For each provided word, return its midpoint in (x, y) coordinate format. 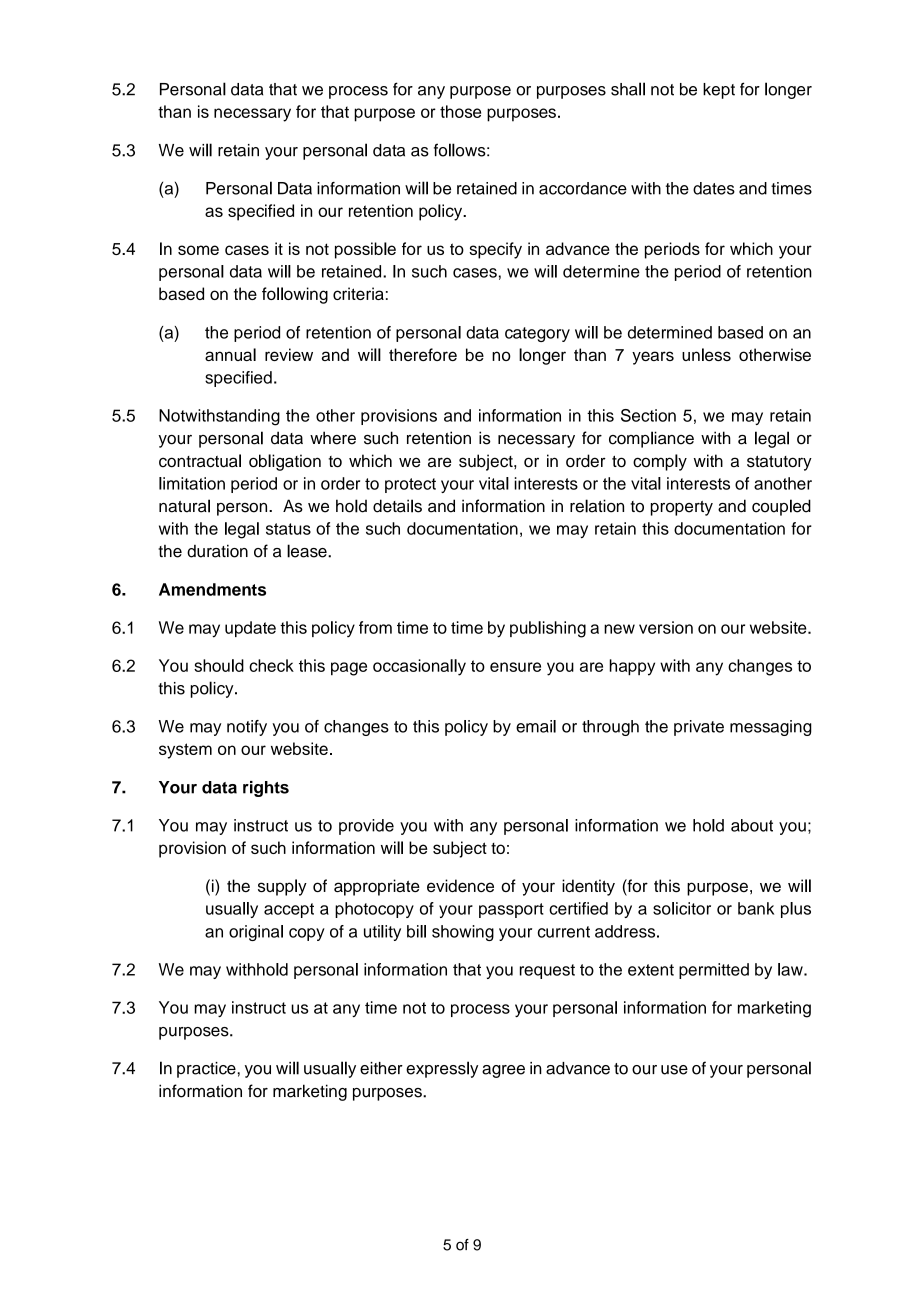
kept (719, 91)
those (460, 111)
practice (207, 1070)
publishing (548, 629)
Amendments (212, 589)
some (198, 250)
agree (503, 1071)
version (666, 627)
